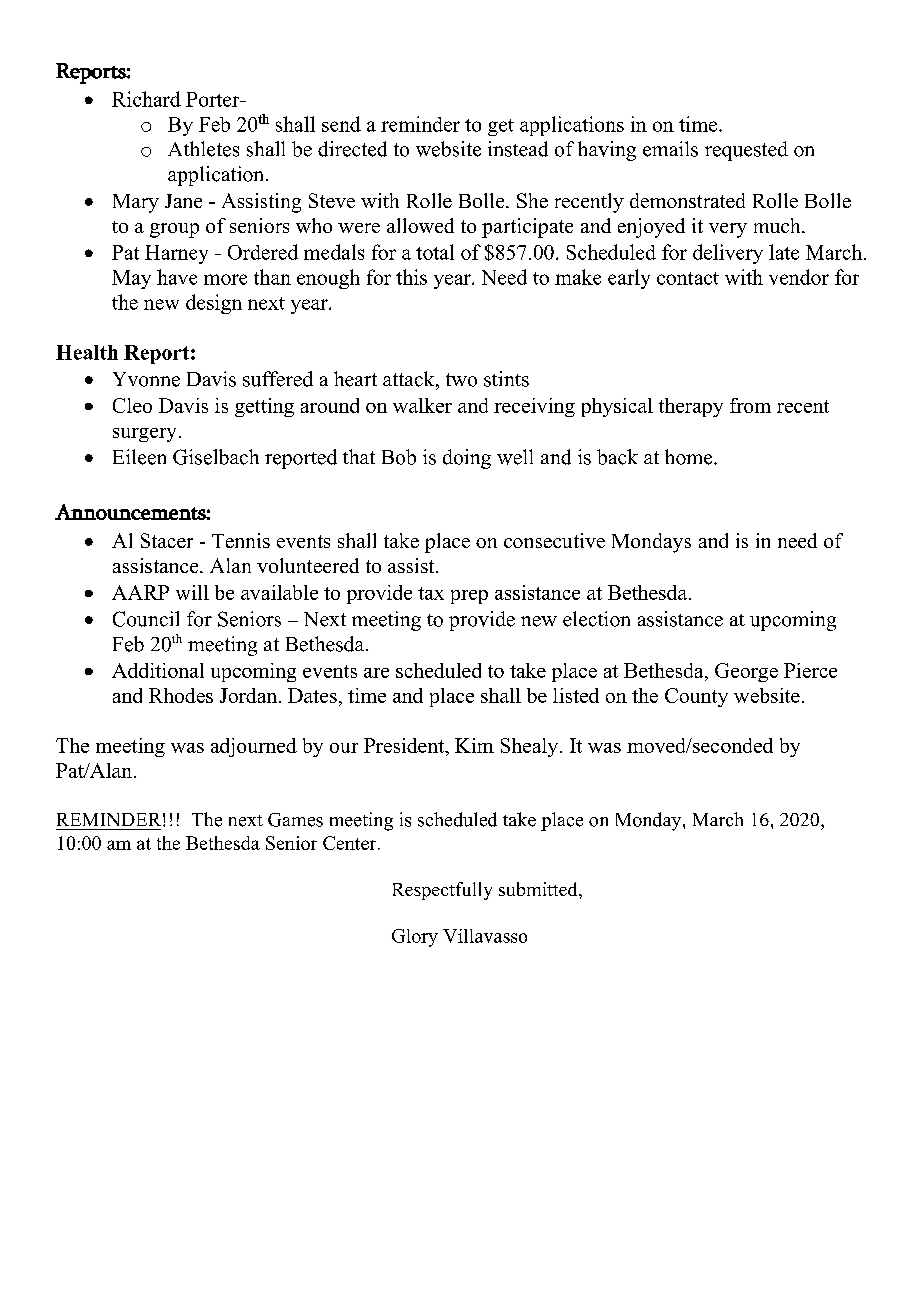  What do you see at coordinates (518, 149) in the document?
I see `instead` at bounding box center [518, 149].
